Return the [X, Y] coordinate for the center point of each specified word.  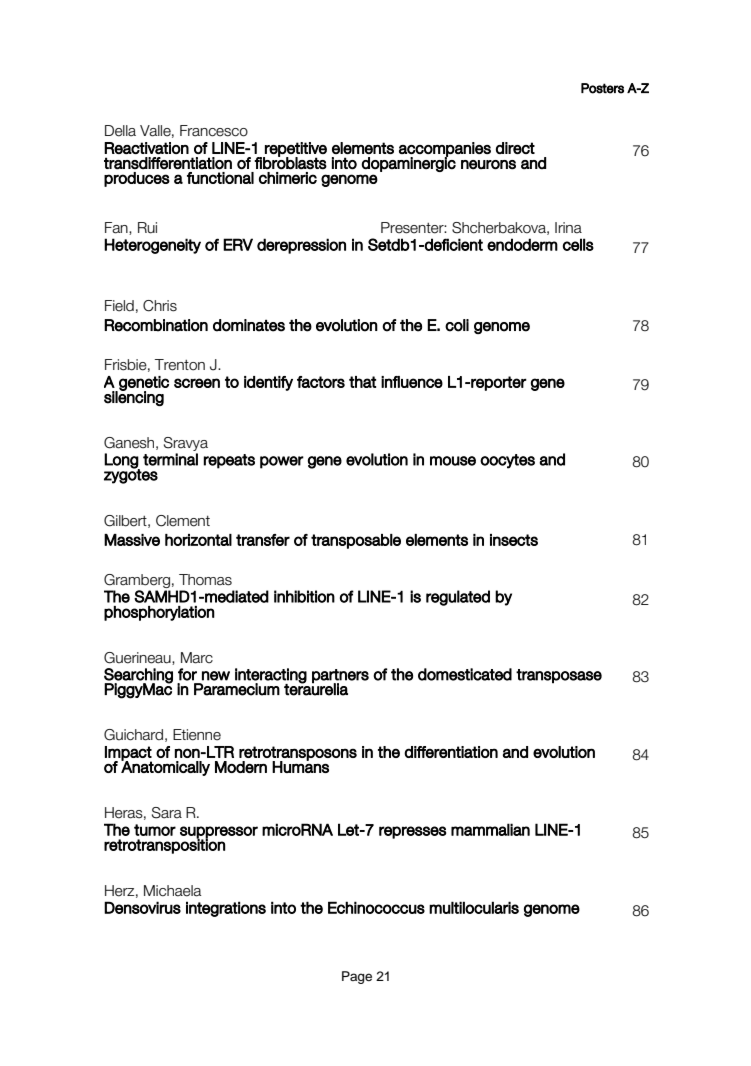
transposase [559, 676]
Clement [183, 521]
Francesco [214, 131]
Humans [300, 766]
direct [515, 148]
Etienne [197, 735]
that [362, 382]
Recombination [156, 325]
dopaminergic [408, 163]
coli [457, 325]
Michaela [172, 891]
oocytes [507, 461]
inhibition [304, 596]
